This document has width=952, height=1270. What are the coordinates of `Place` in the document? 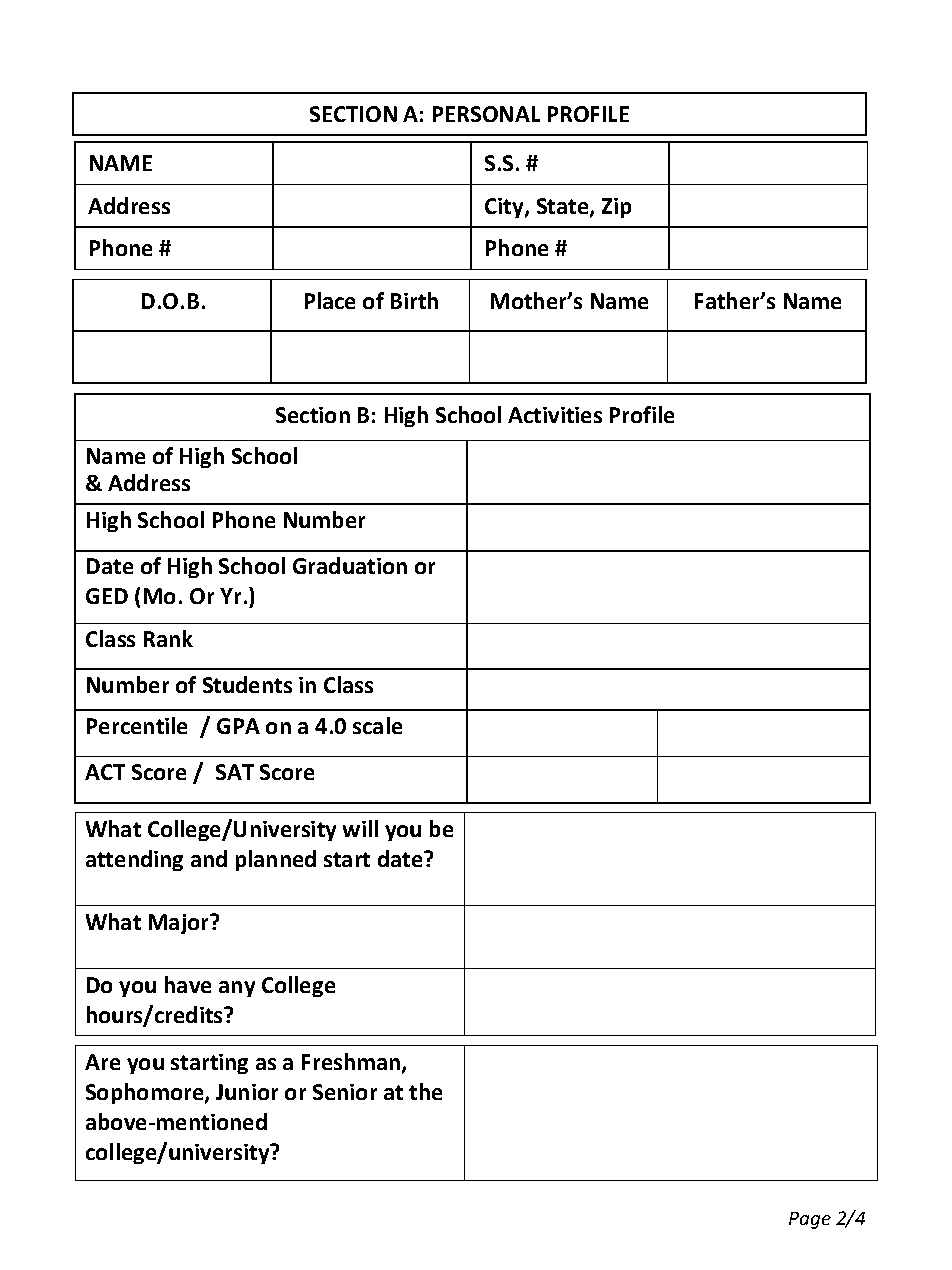 It's located at (330, 300).
